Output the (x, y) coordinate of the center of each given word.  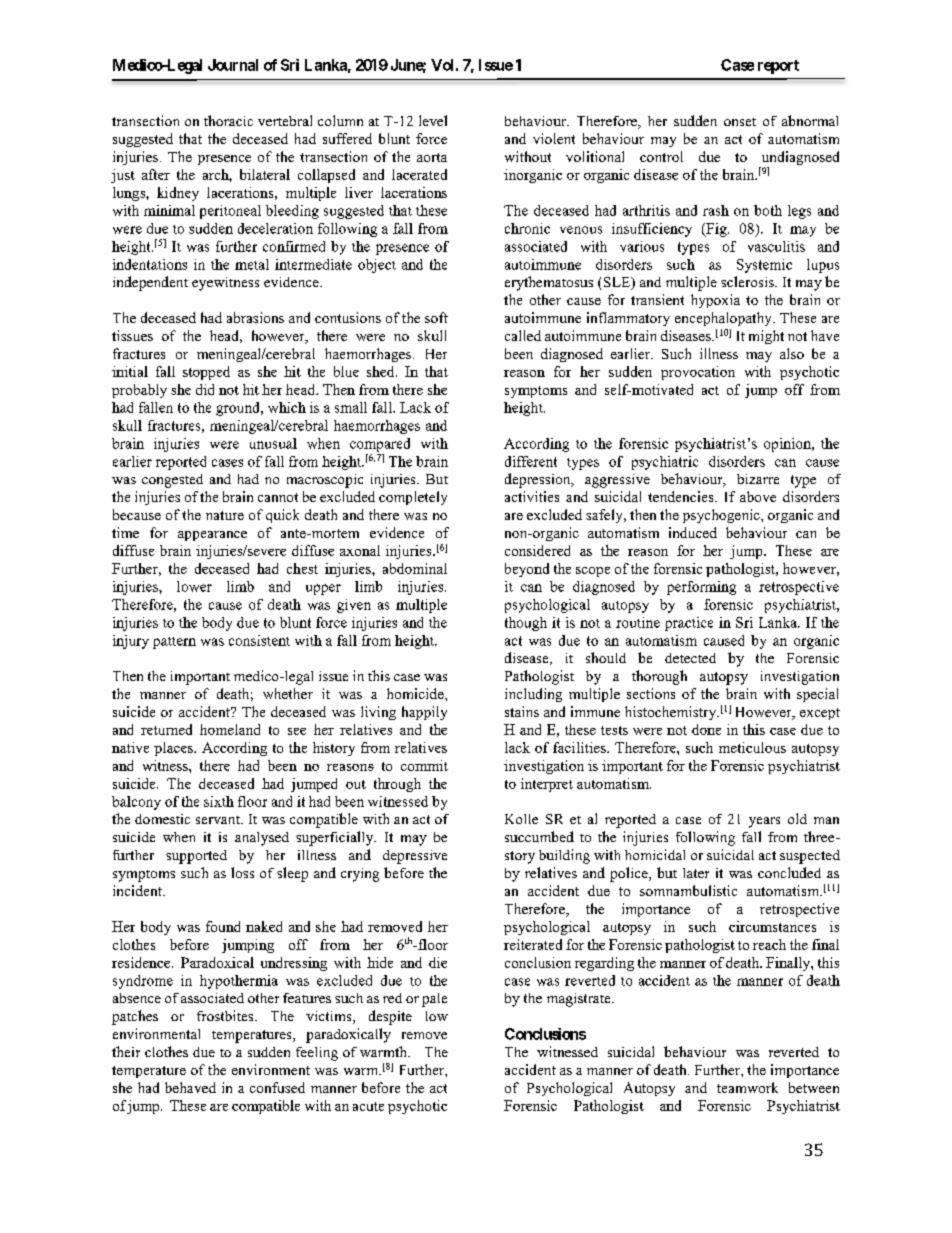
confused (277, 1087)
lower (194, 586)
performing (701, 588)
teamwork (747, 1087)
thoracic (228, 120)
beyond (527, 570)
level (433, 120)
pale (434, 1000)
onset (740, 122)
